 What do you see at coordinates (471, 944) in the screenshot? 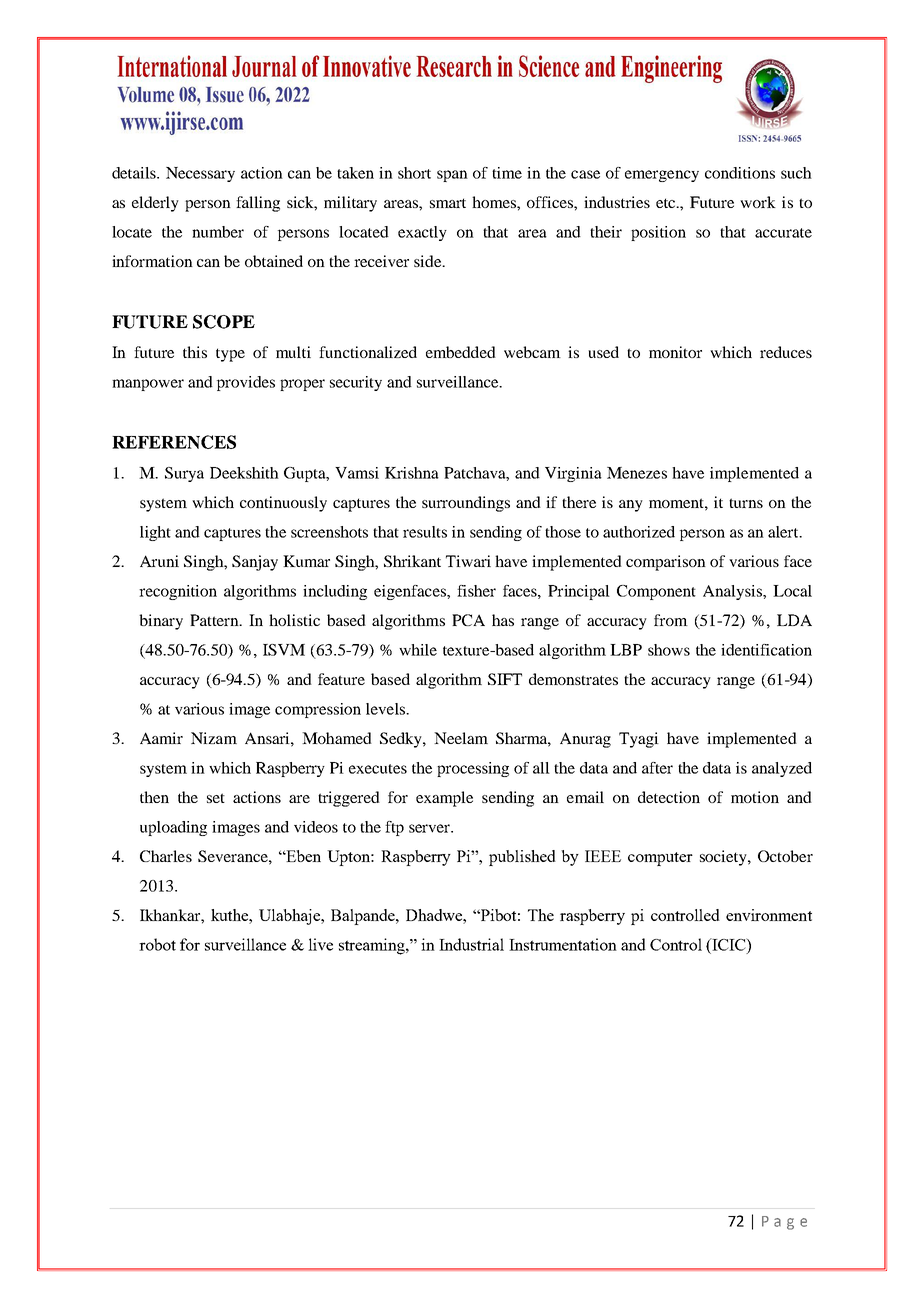
I see `Industrial` at bounding box center [471, 944].
